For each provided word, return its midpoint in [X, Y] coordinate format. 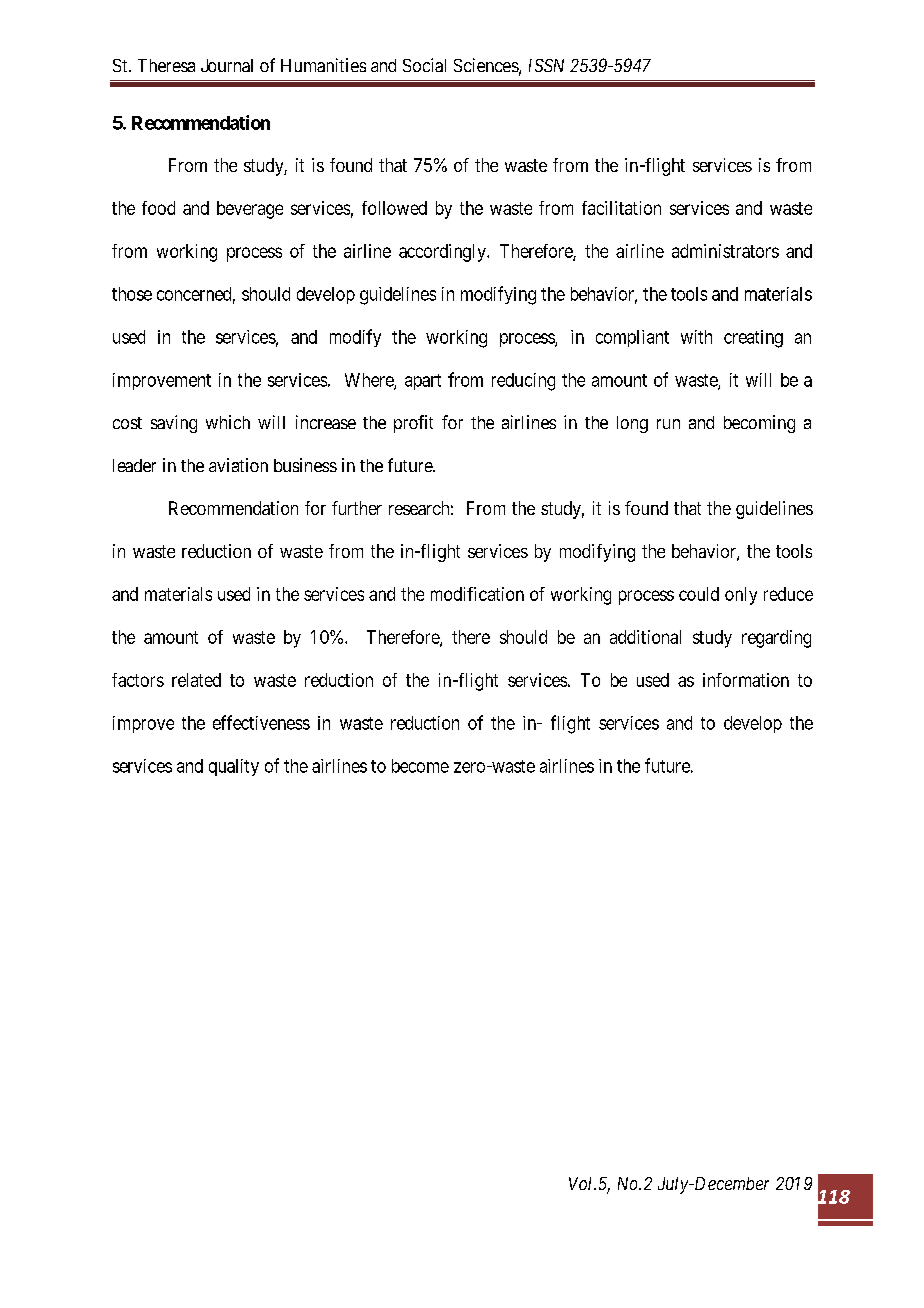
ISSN [546, 65]
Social [424, 65]
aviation [238, 465]
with [696, 337]
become [420, 766]
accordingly [443, 253]
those [132, 294]
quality [234, 767]
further [357, 508]
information [746, 680]
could [699, 594]
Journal [227, 65]
